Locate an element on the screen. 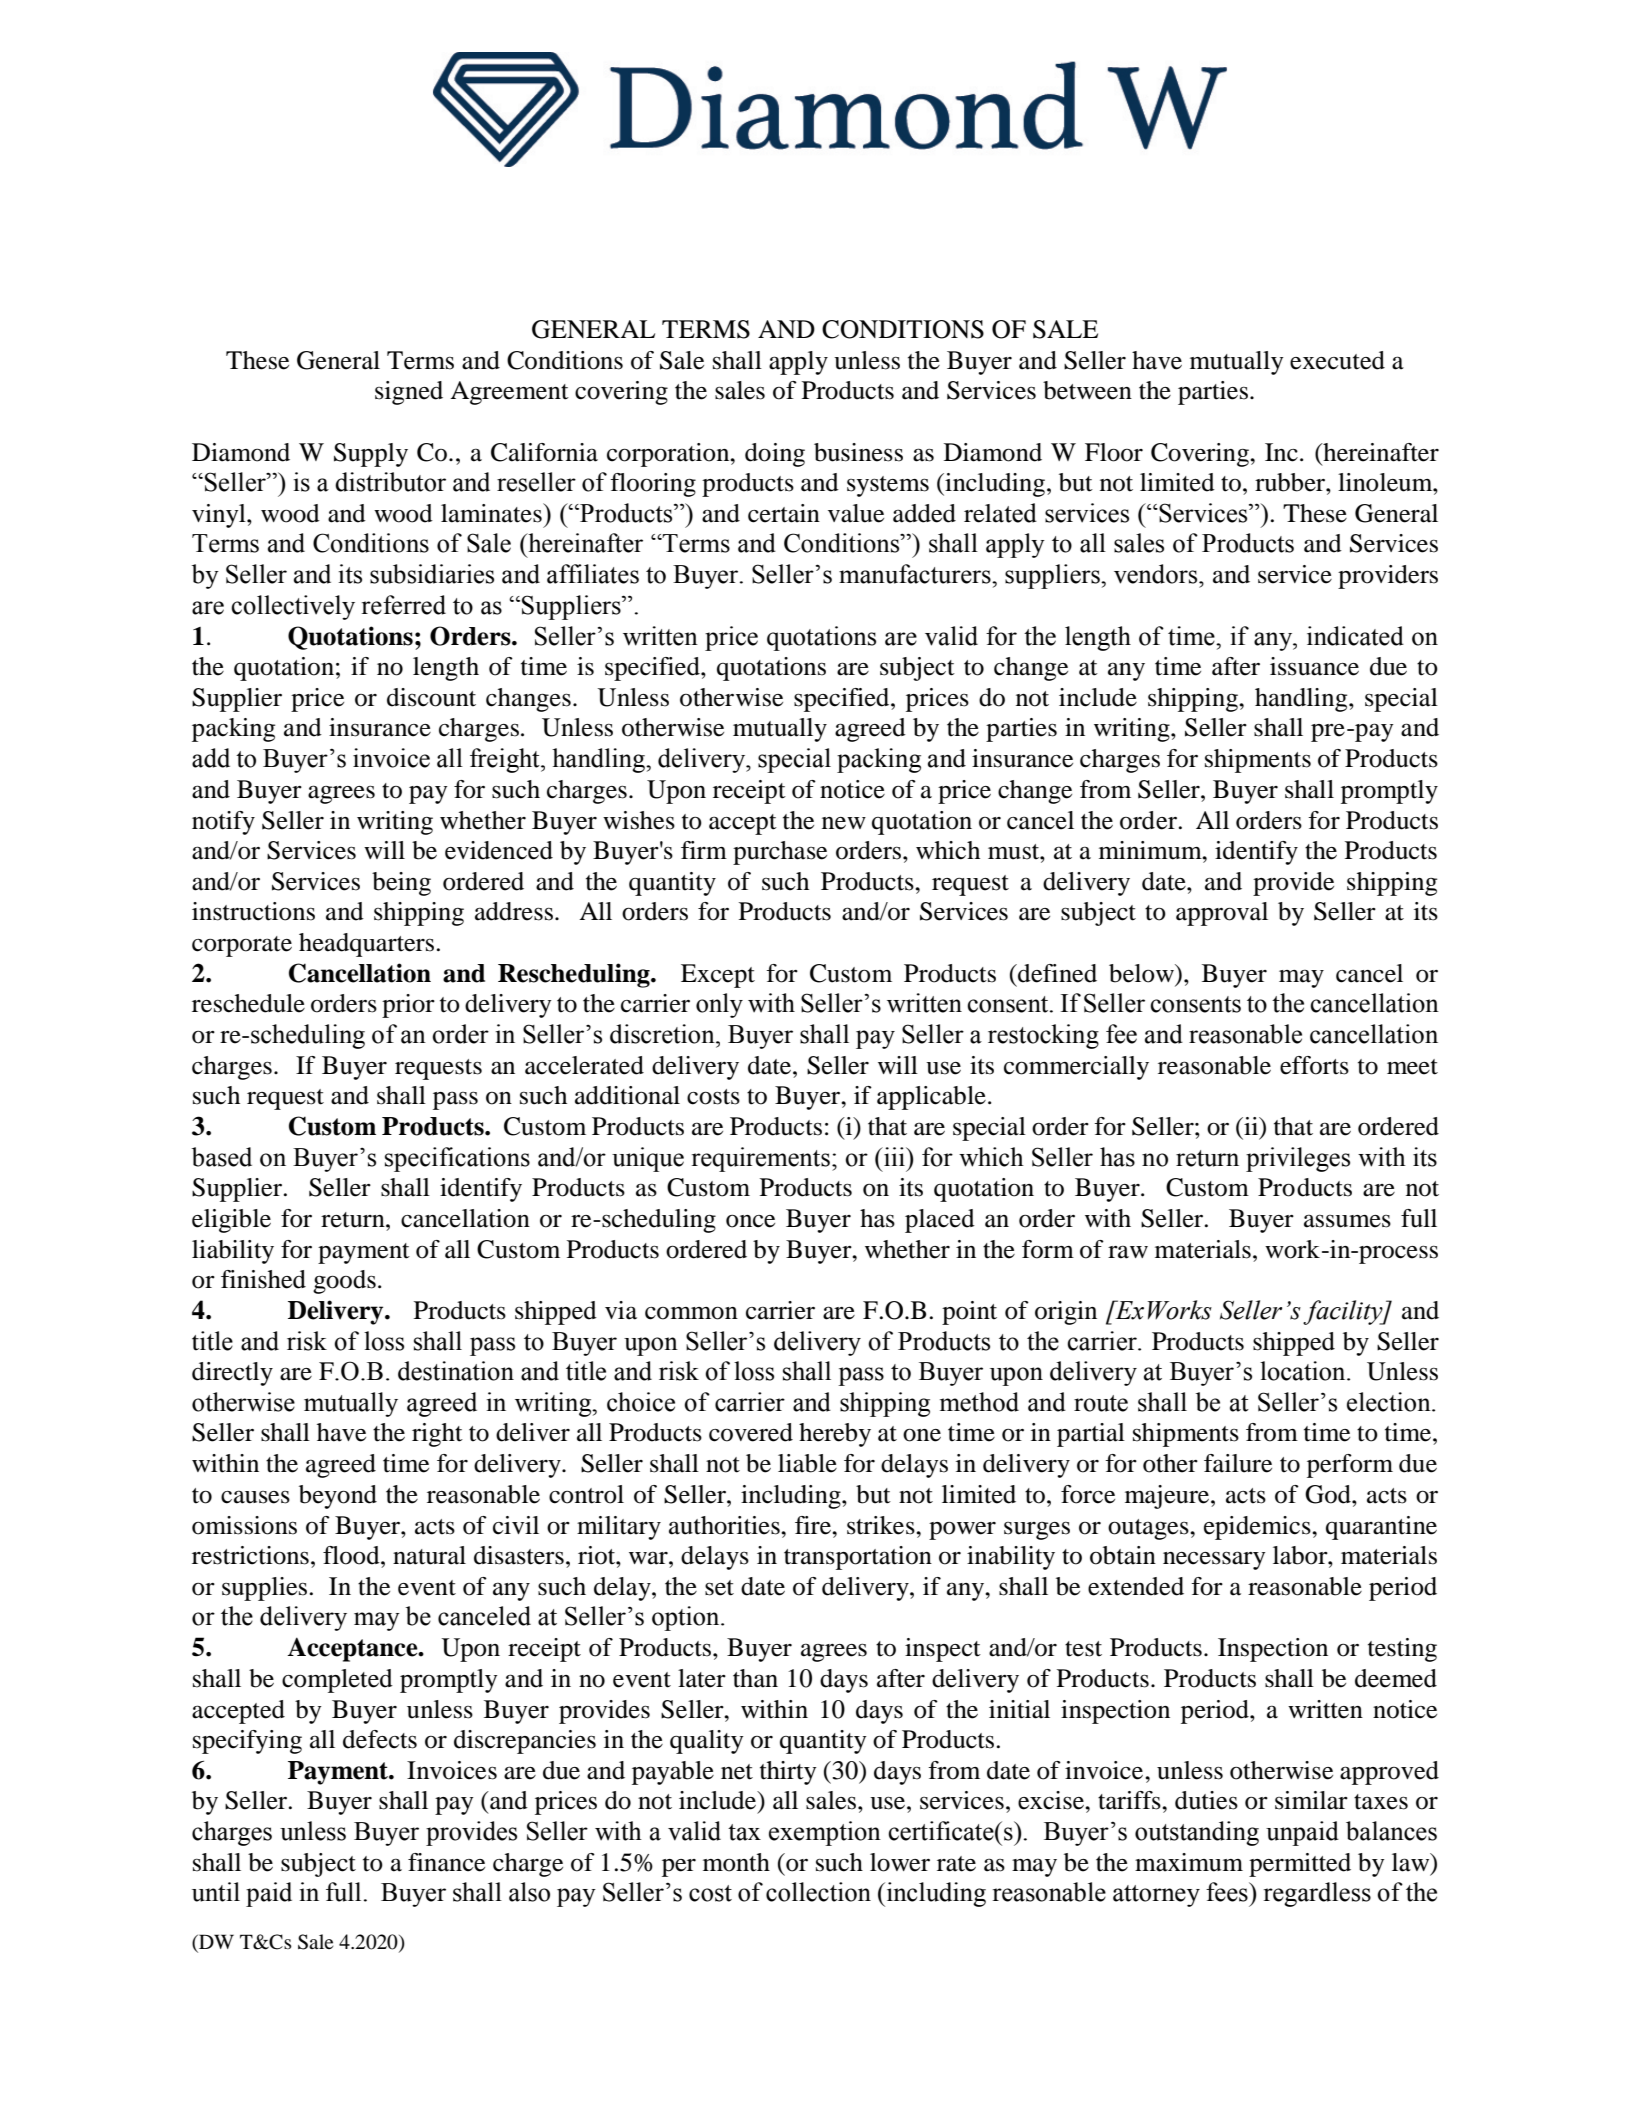 Image resolution: width=1631 pixels, height=2111 pixels. executed is located at coordinates (1337, 360).
